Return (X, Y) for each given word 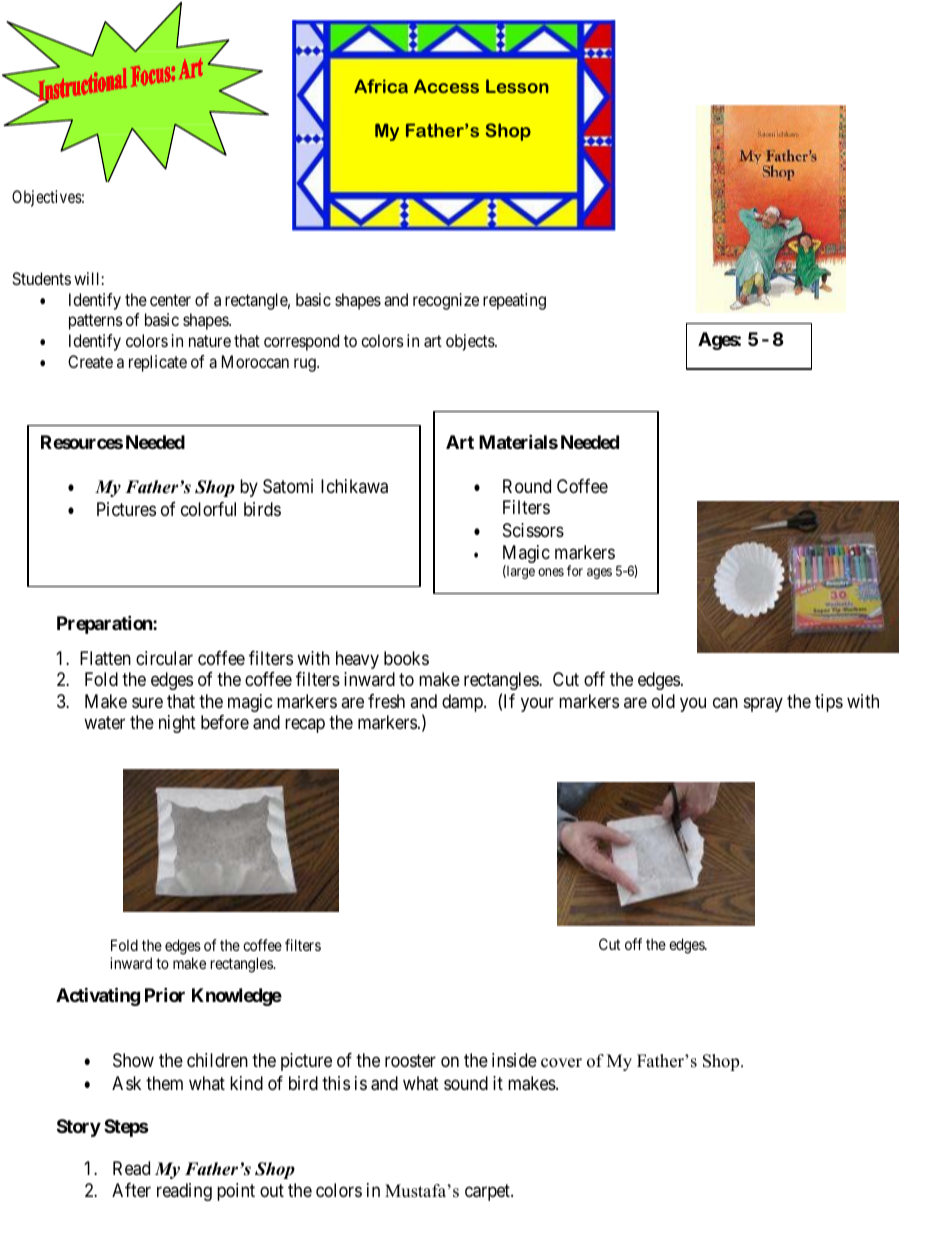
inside (514, 1060)
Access (446, 86)
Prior (165, 994)
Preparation (105, 624)
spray (763, 704)
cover (561, 1063)
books (406, 658)
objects (471, 342)
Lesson (517, 86)
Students (41, 278)
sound (466, 1083)
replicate (158, 363)
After (131, 1190)
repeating (514, 301)
